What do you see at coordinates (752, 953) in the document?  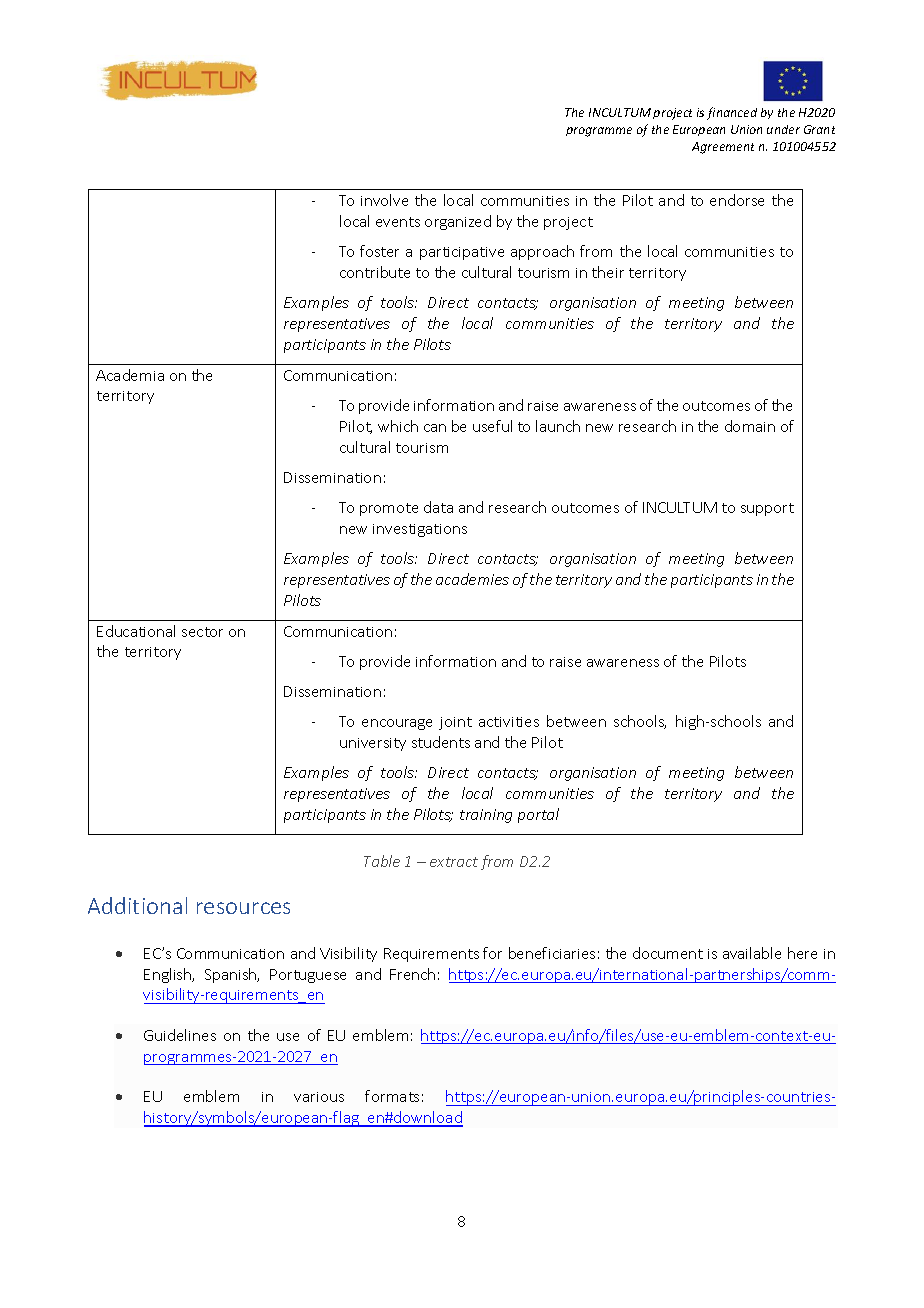 I see `available` at bounding box center [752, 953].
